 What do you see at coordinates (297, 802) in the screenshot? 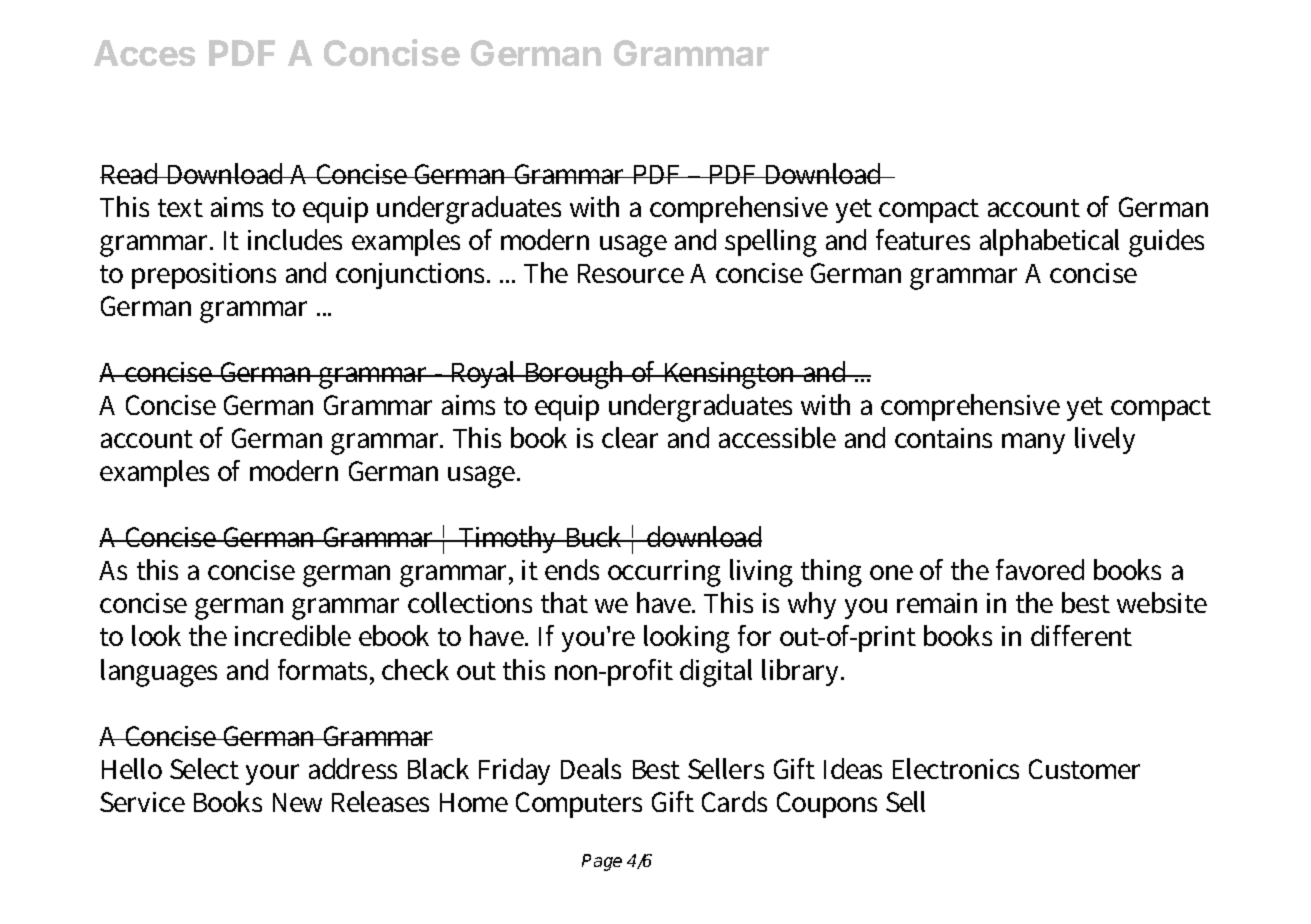
I see `New` at bounding box center [297, 802].
